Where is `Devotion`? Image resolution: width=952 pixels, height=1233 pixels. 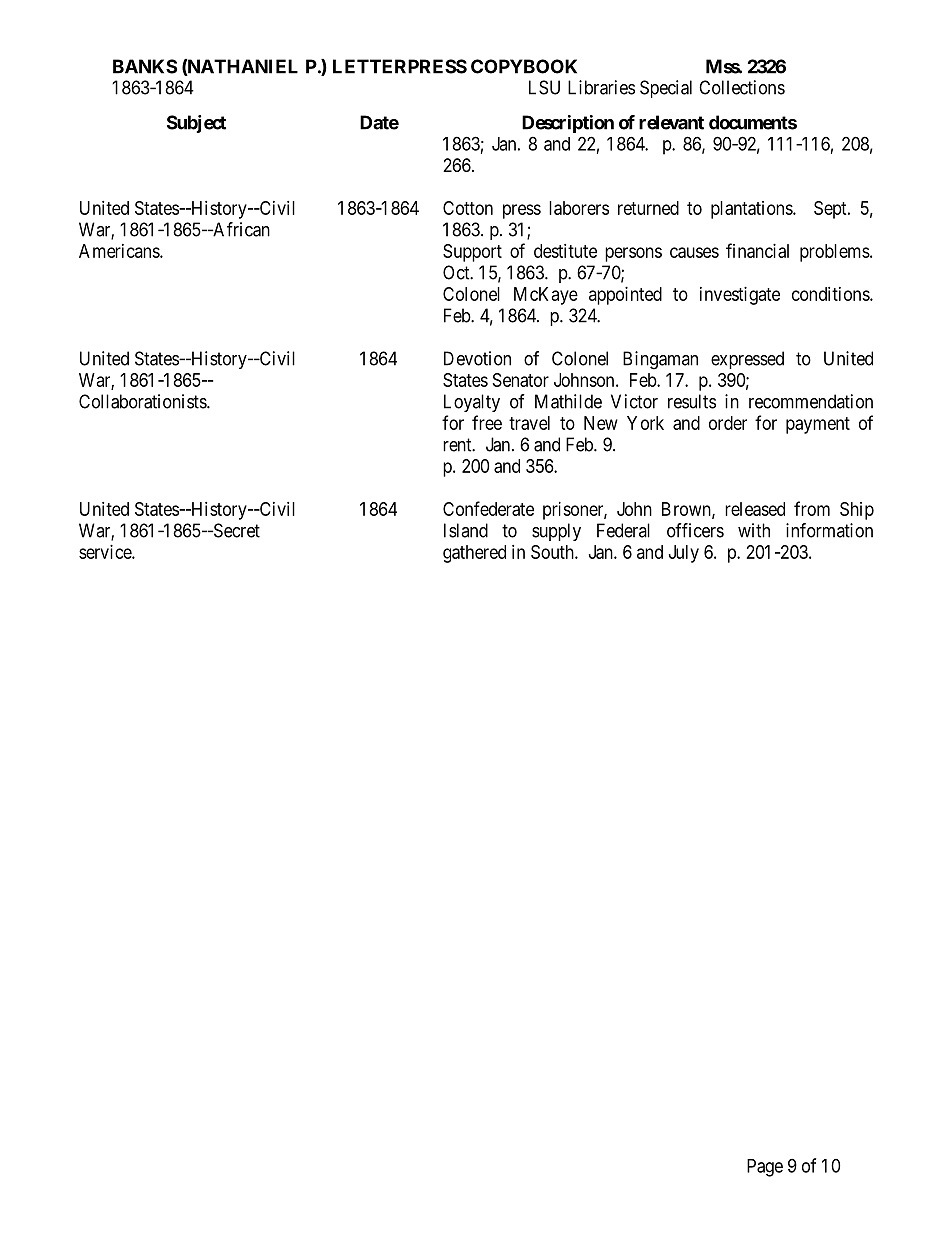 Devotion is located at coordinates (477, 358).
